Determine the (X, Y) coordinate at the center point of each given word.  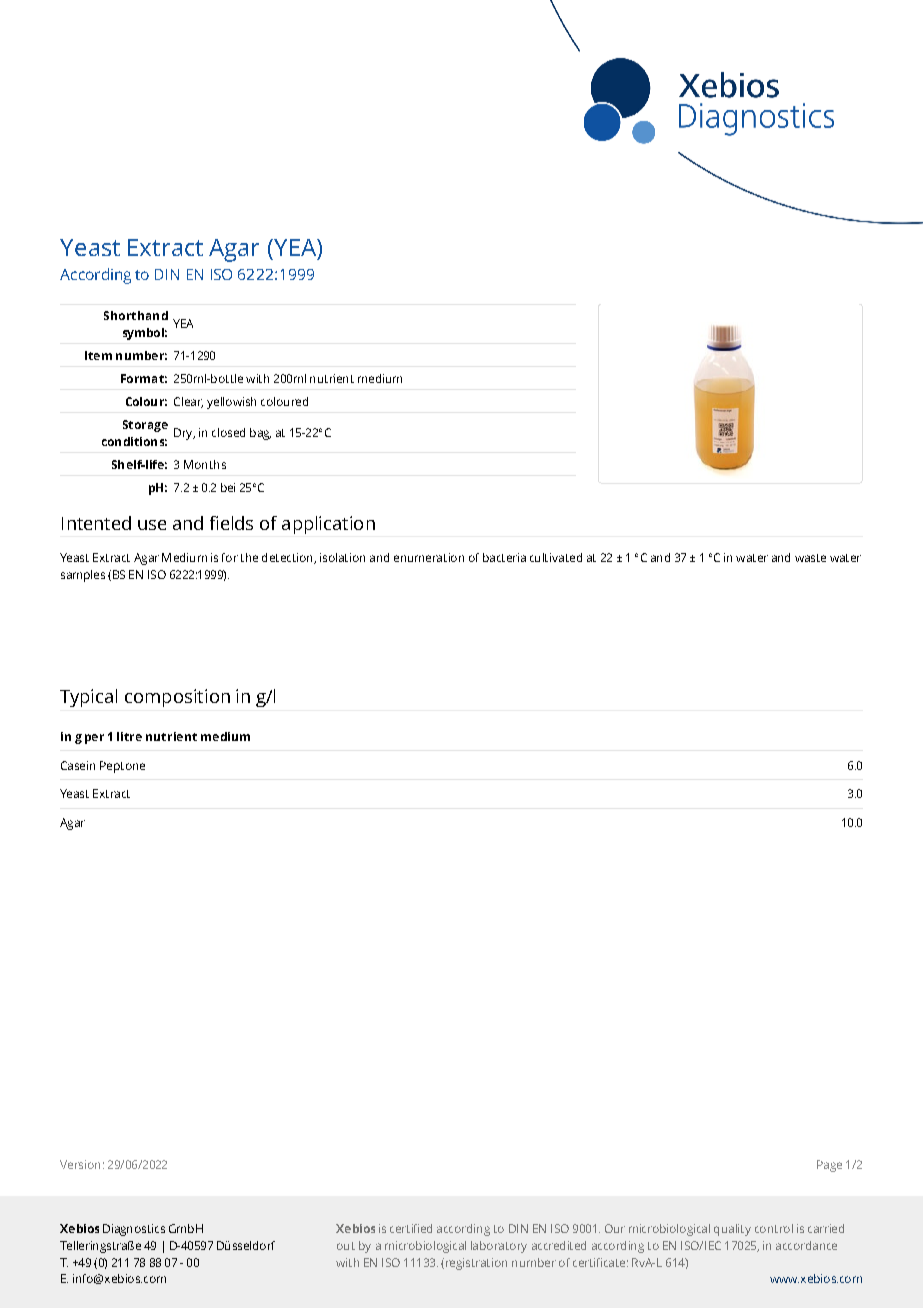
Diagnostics (134, 1230)
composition (177, 698)
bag (260, 434)
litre (129, 736)
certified (411, 1228)
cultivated (556, 557)
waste (810, 558)
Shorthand (136, 315)
